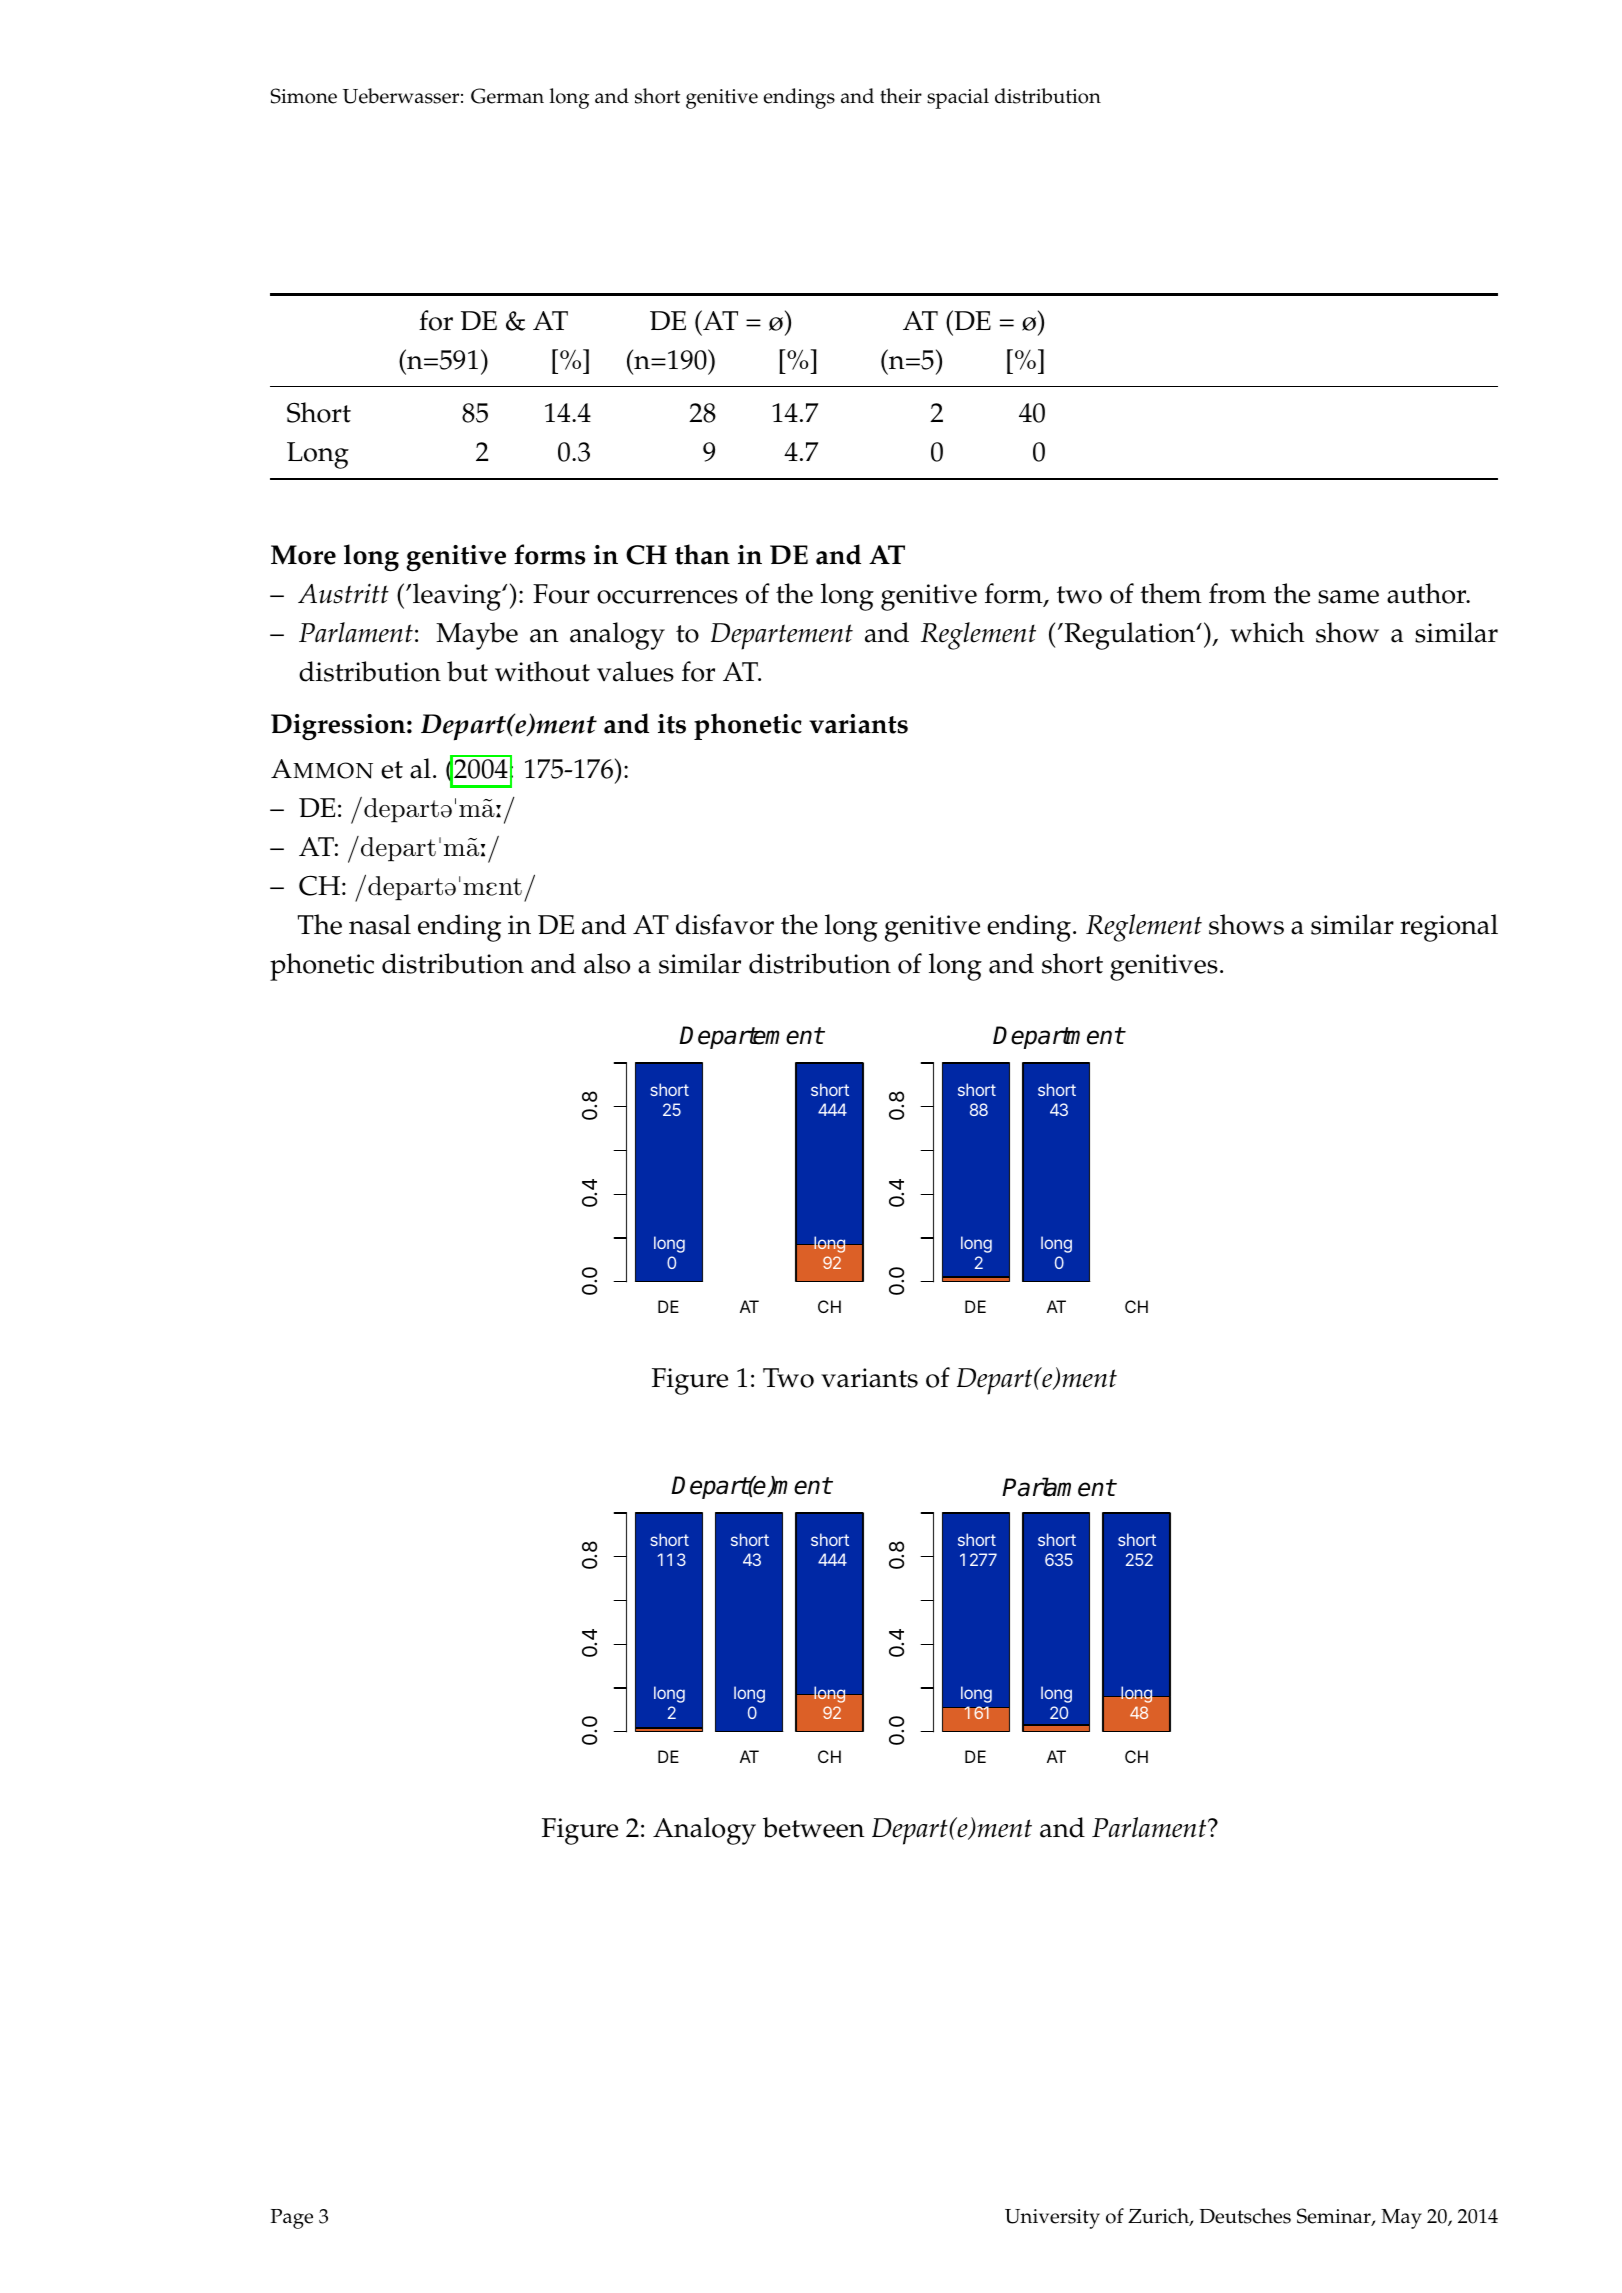 This screenshot has height=2293, width=1622. I want to click on German, so click(507, 96).
